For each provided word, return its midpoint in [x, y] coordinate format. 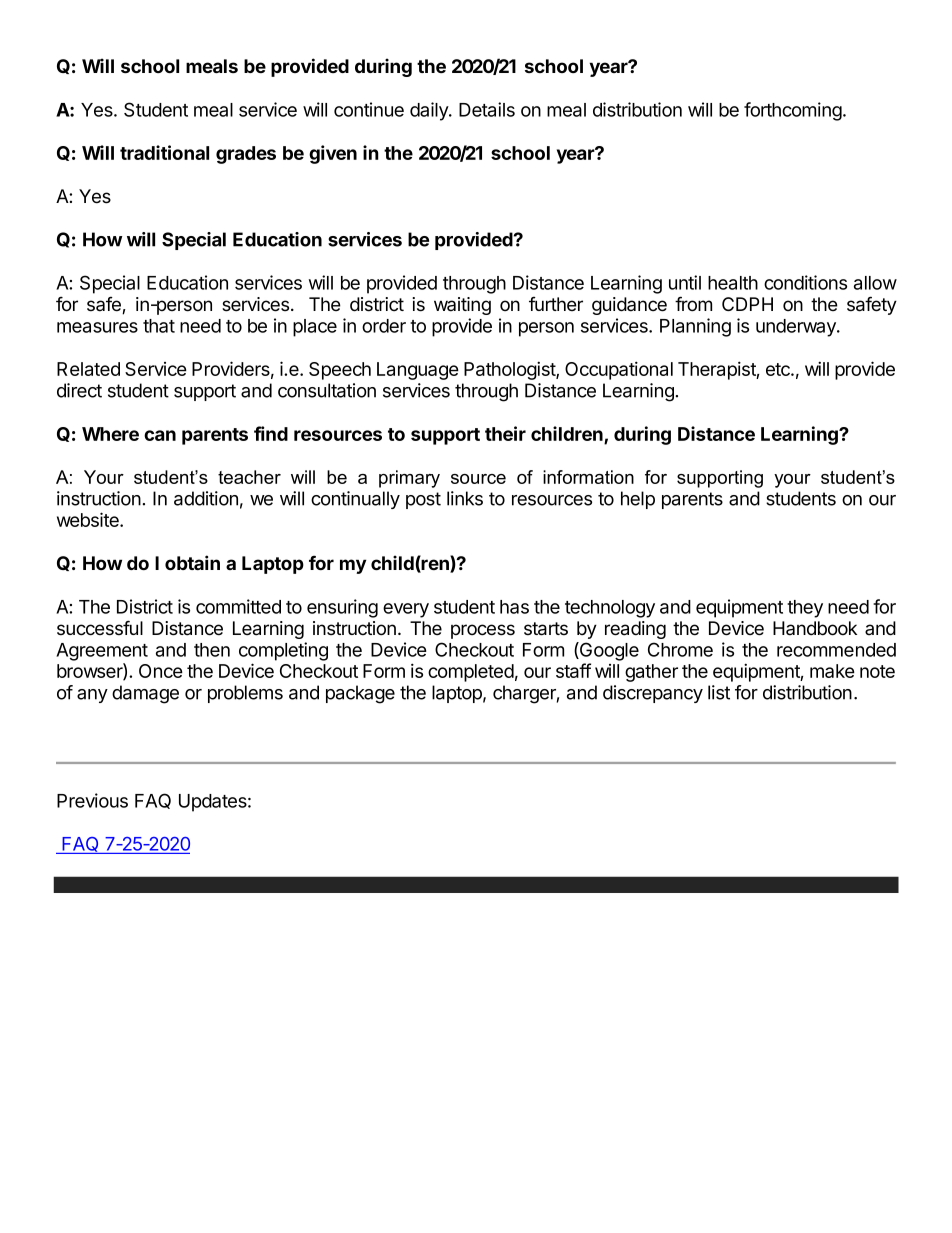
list [719, 692]
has [514, 607]
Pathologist [510, 370]
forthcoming [793, 111]
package [360, 694]
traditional [164, 152]
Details [487, 109]
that [159, 326]
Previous [92, 800]
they [805, 609]
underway [797, 328]
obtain [192, 562]
